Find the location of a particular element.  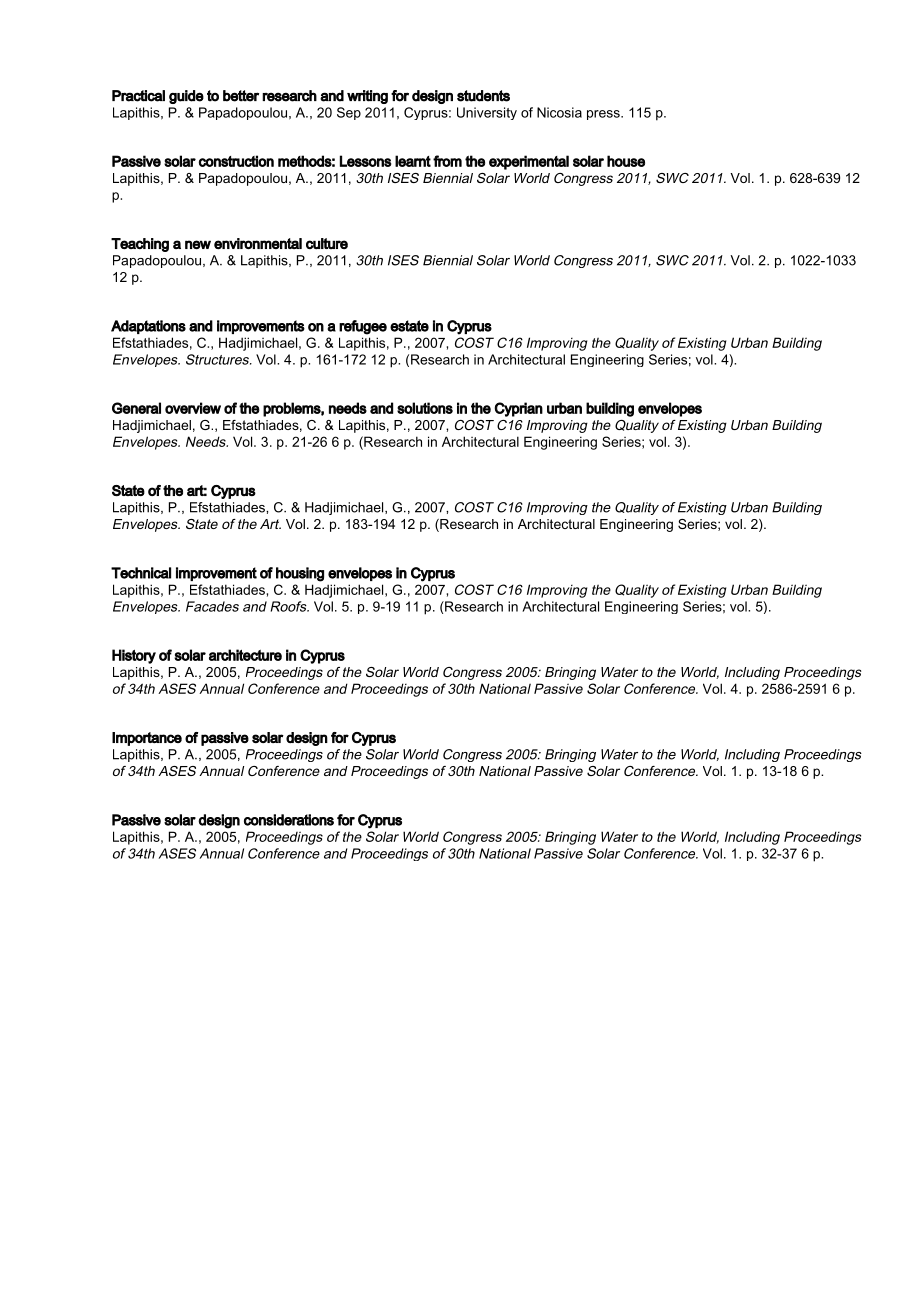

solutions is located at coordinates (425, 408).
